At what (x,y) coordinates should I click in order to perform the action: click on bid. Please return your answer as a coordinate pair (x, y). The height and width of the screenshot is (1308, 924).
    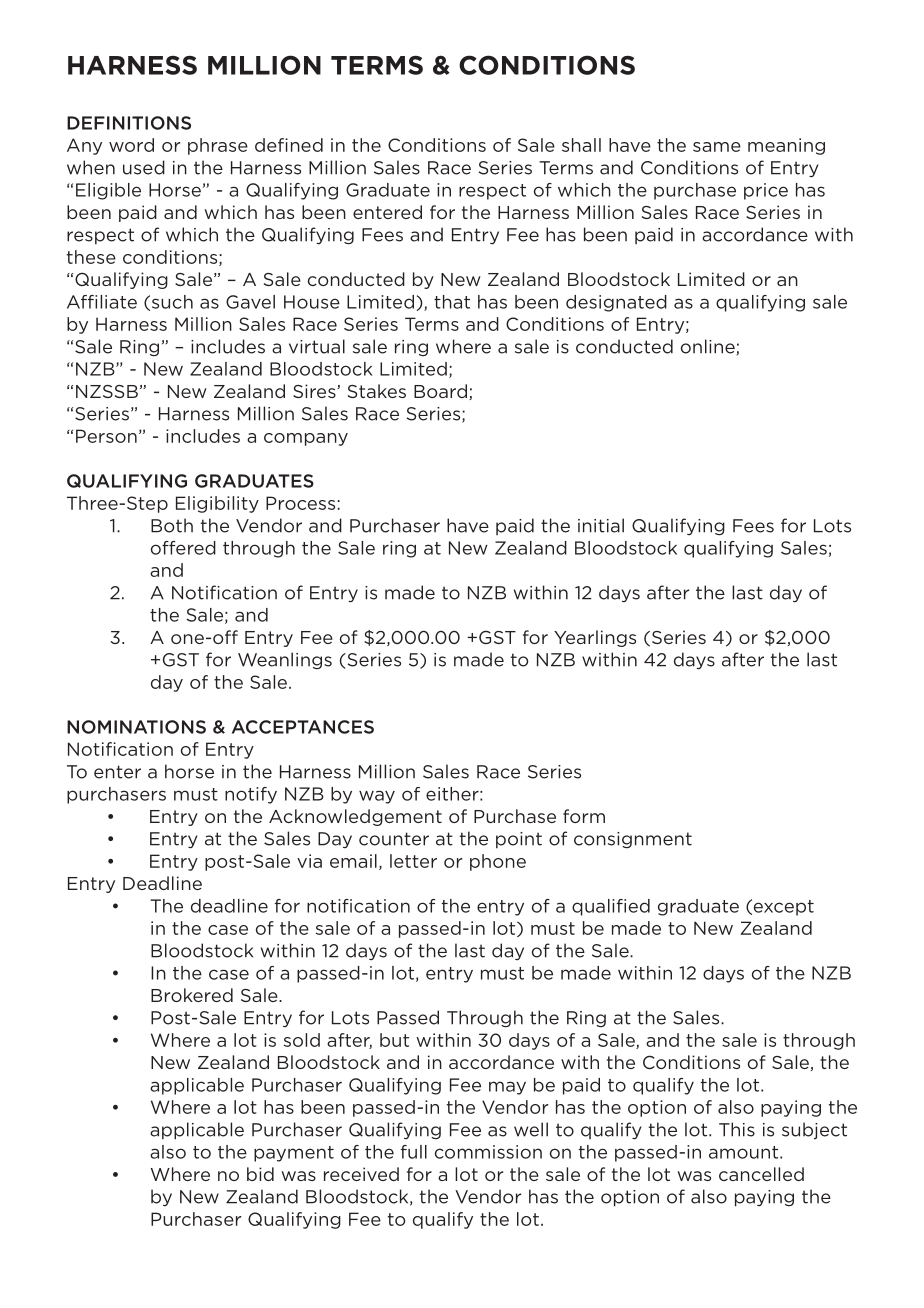
    Looking at the image, I should click on (260, 1174).
